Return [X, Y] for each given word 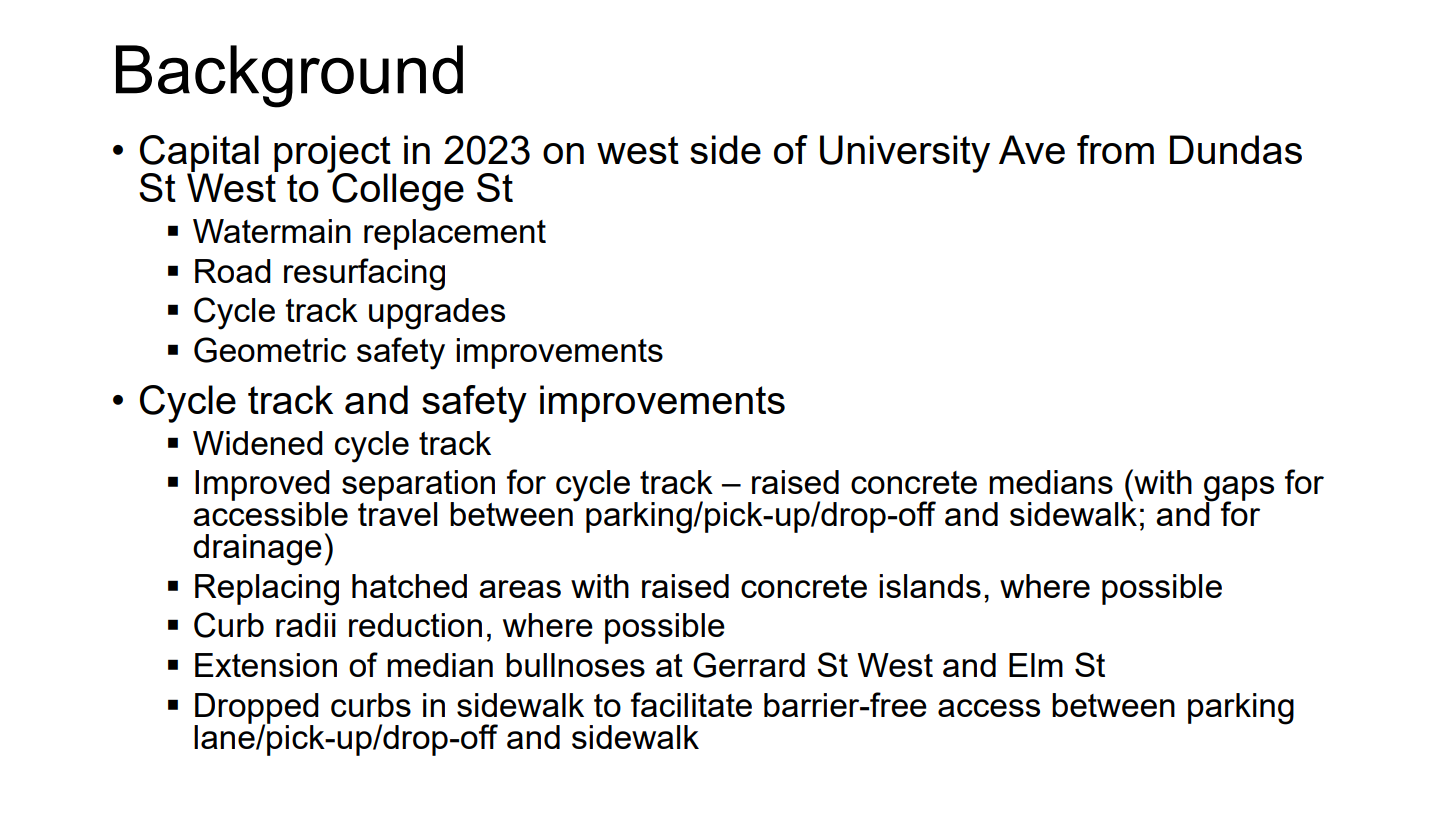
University [905, 154]
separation [418, 486]
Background [289, 76]
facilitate [691, 704]
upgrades [437, 314]
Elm [1036, 665]
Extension [266, 665]
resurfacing [364, 274]
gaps [1239, 490]
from [1115, 149]
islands [930, 586]
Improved [262, 486]
